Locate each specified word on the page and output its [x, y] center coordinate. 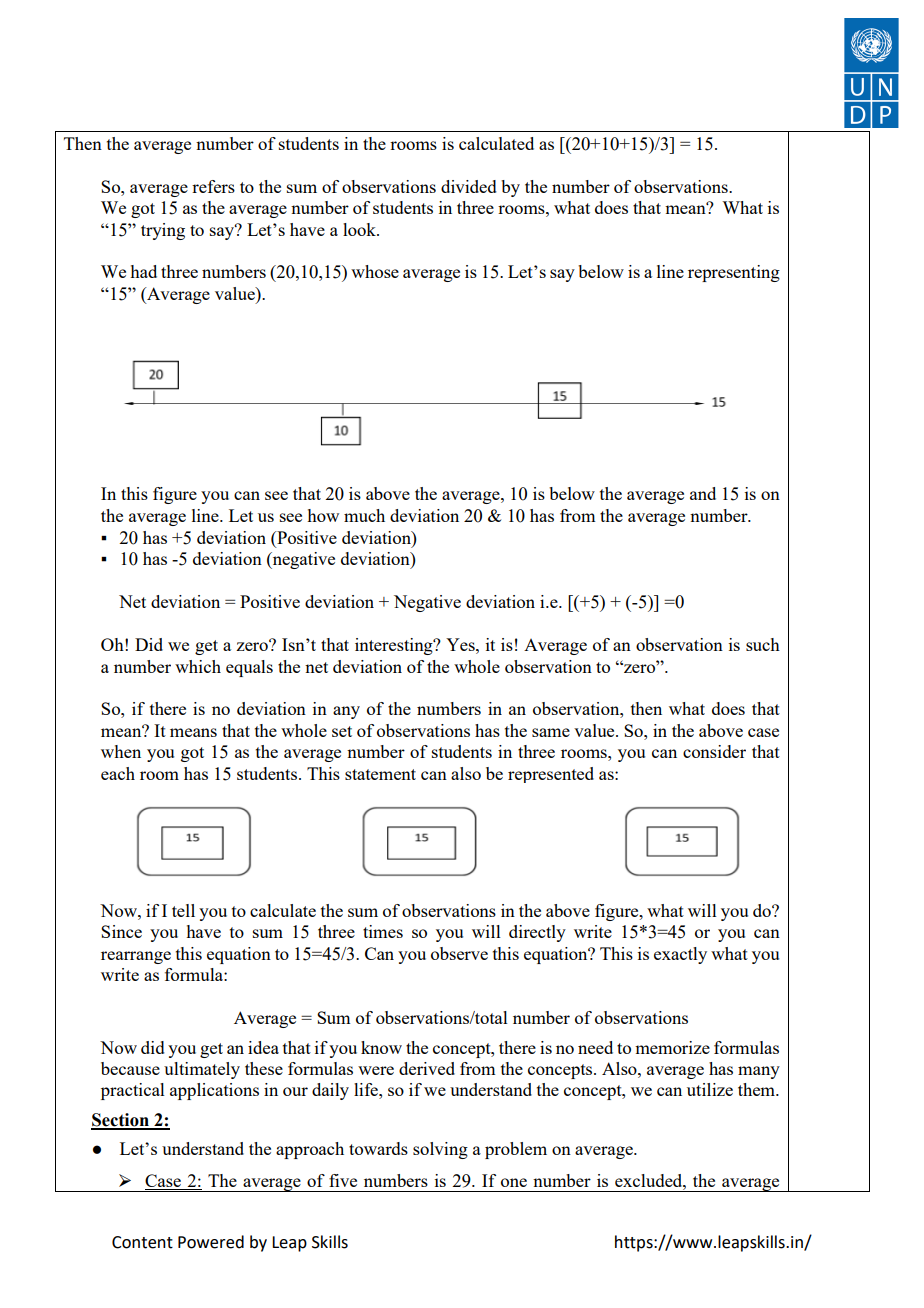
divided [469, 186]
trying [163, 231]
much [364, 515]
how [323, 515]
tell [183, 910]
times [383, 931]
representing [734, 273]
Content [142, 1242]
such [763, 644]
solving [440, 1150]
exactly [680, 955]
